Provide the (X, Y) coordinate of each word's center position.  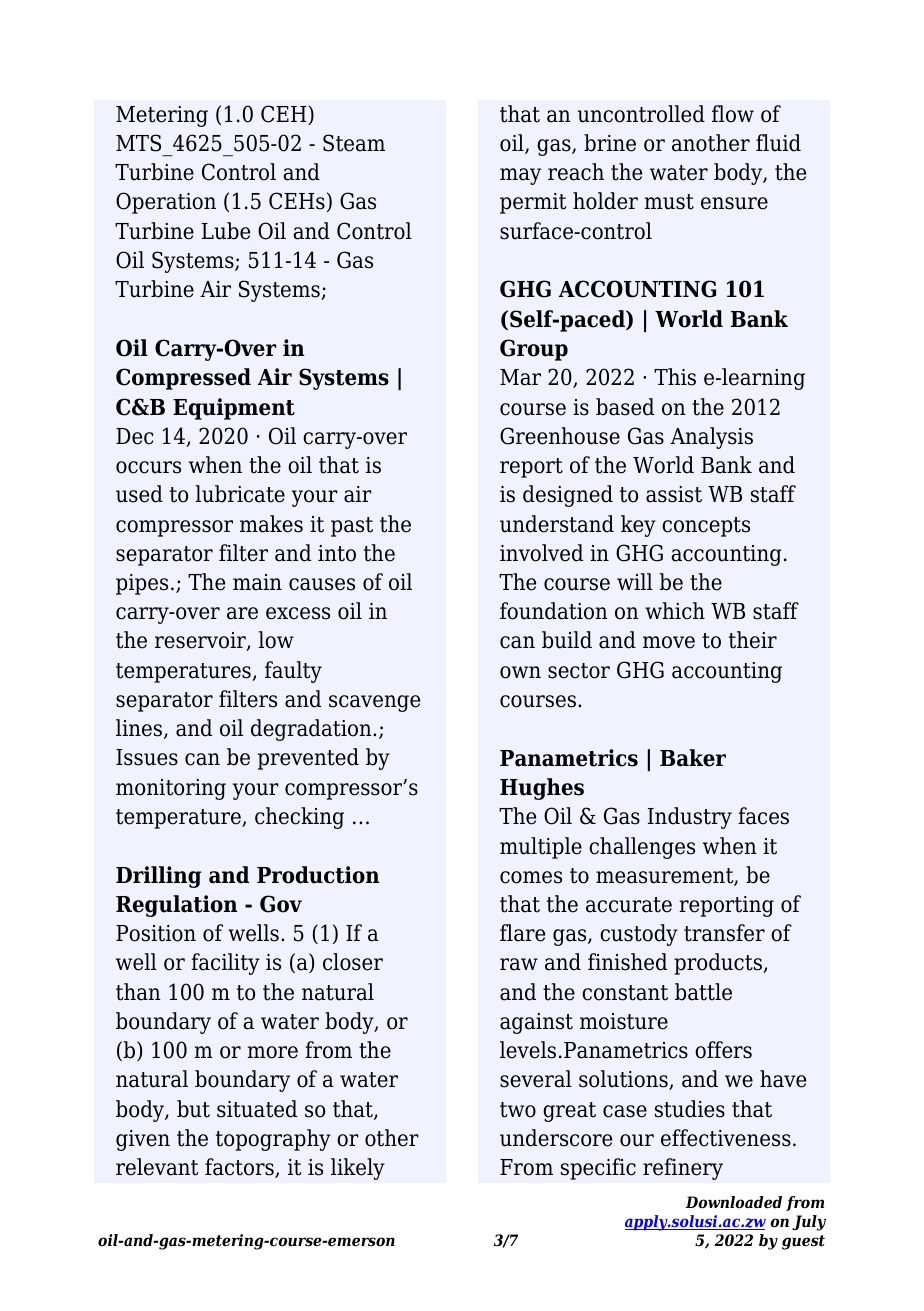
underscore (556, 1138)
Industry (690, 818)
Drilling (158, 877)
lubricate (240, 494)
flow (733, 114)
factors (240, 1168)
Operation (166, 203)
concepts (706, 527)
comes (531, 877)
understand (557, 524)
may (520, 176)
